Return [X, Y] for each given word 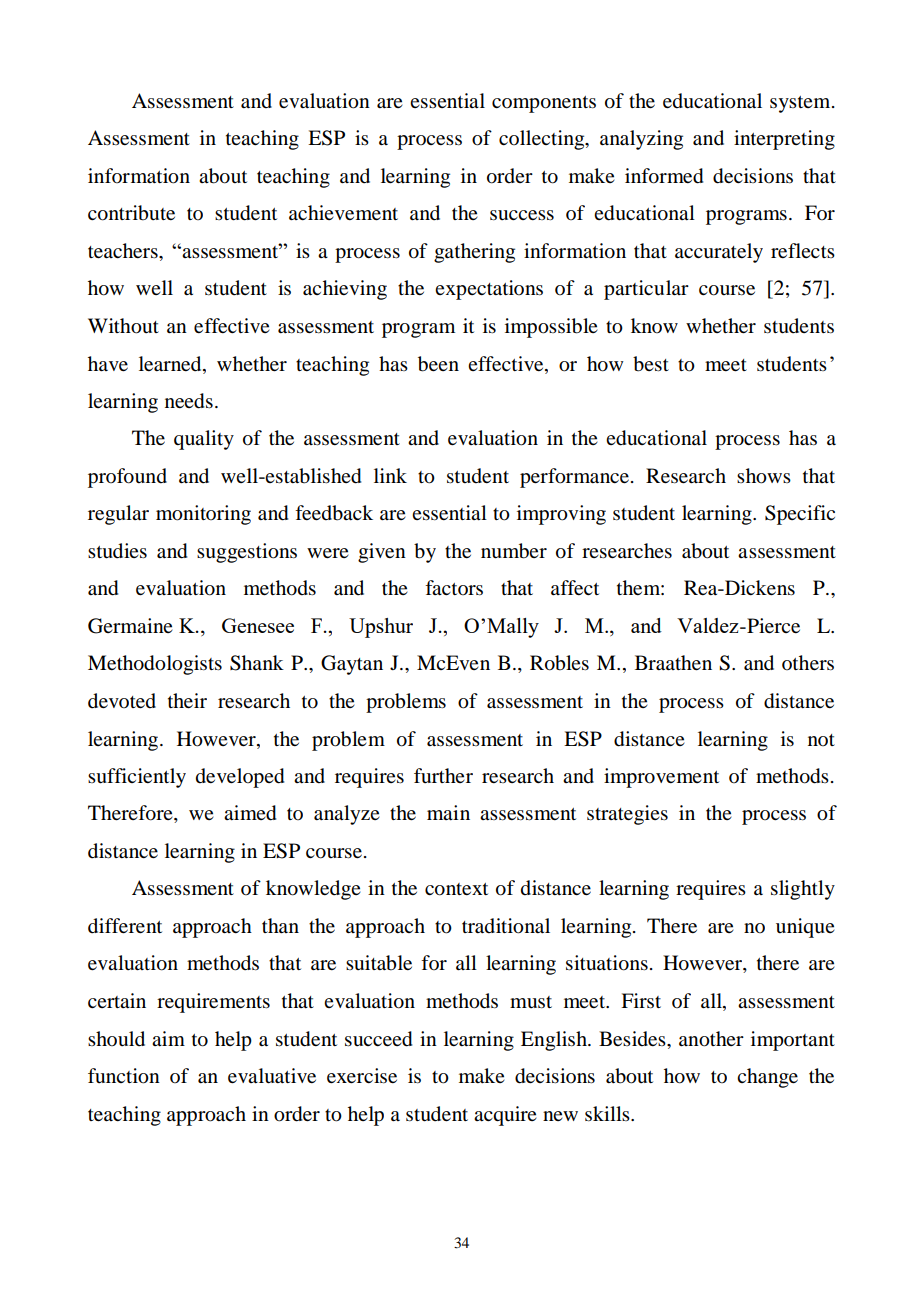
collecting [543, 140]
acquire [505, 1116]
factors [454, 588]
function [124, 1076]
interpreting [784, 140]
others [808, 663]
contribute [131, 213]
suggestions [247, 553]
